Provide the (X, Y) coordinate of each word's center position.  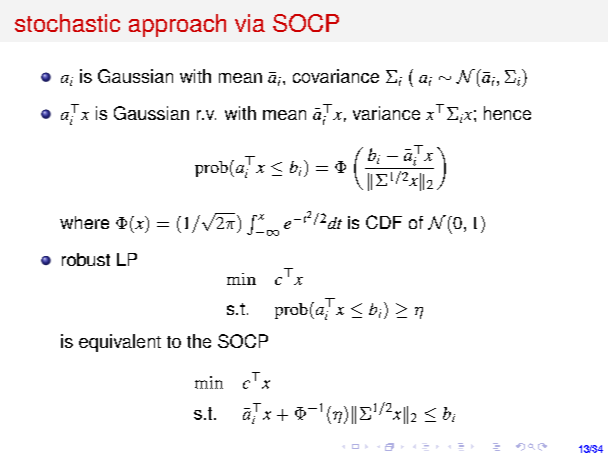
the (199, 341)
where (84, 222)
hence (507, 113)
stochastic (67, 23)
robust (86, 259)
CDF (384, 222)
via (250, 23)
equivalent (120, 343)
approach (177, 25)
